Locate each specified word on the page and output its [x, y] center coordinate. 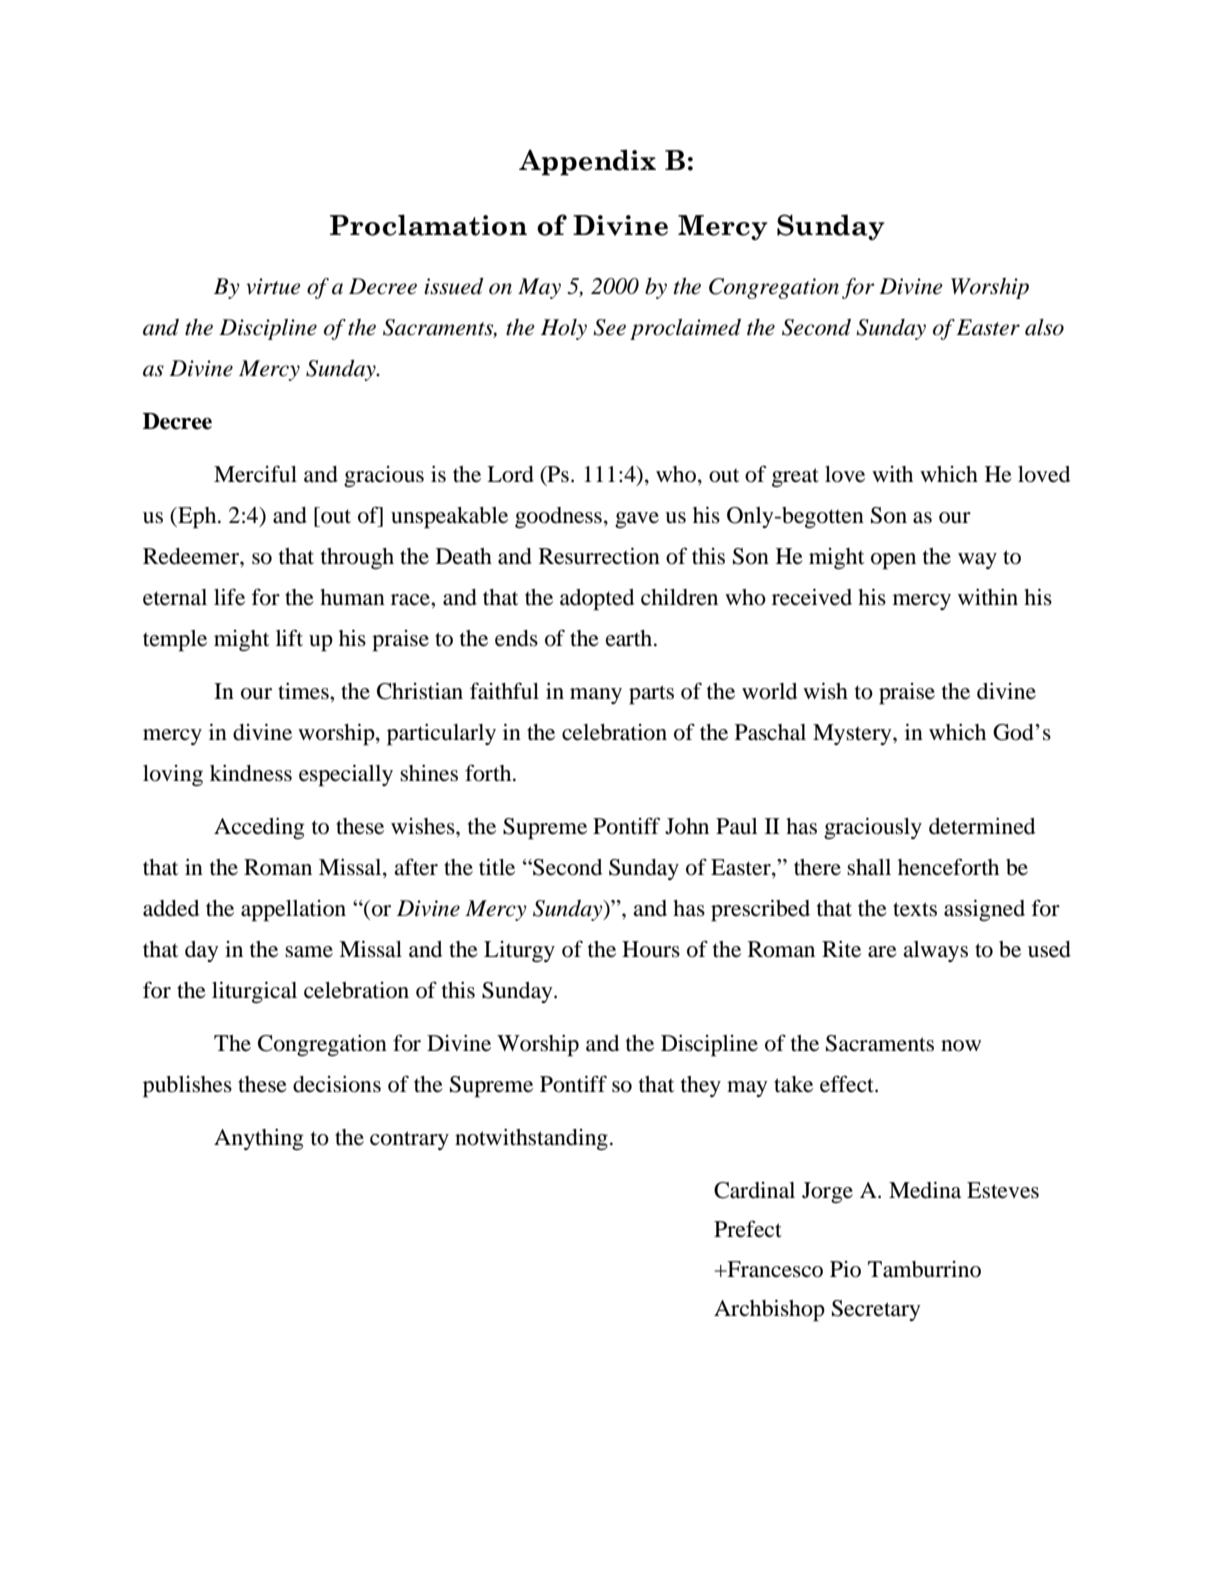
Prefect [748, 1229]
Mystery [853, 734]
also [1044, 327]
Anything [259, 1139]
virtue [273, 286]
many [596, 696]
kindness [251, 773]
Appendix [587, 162]
